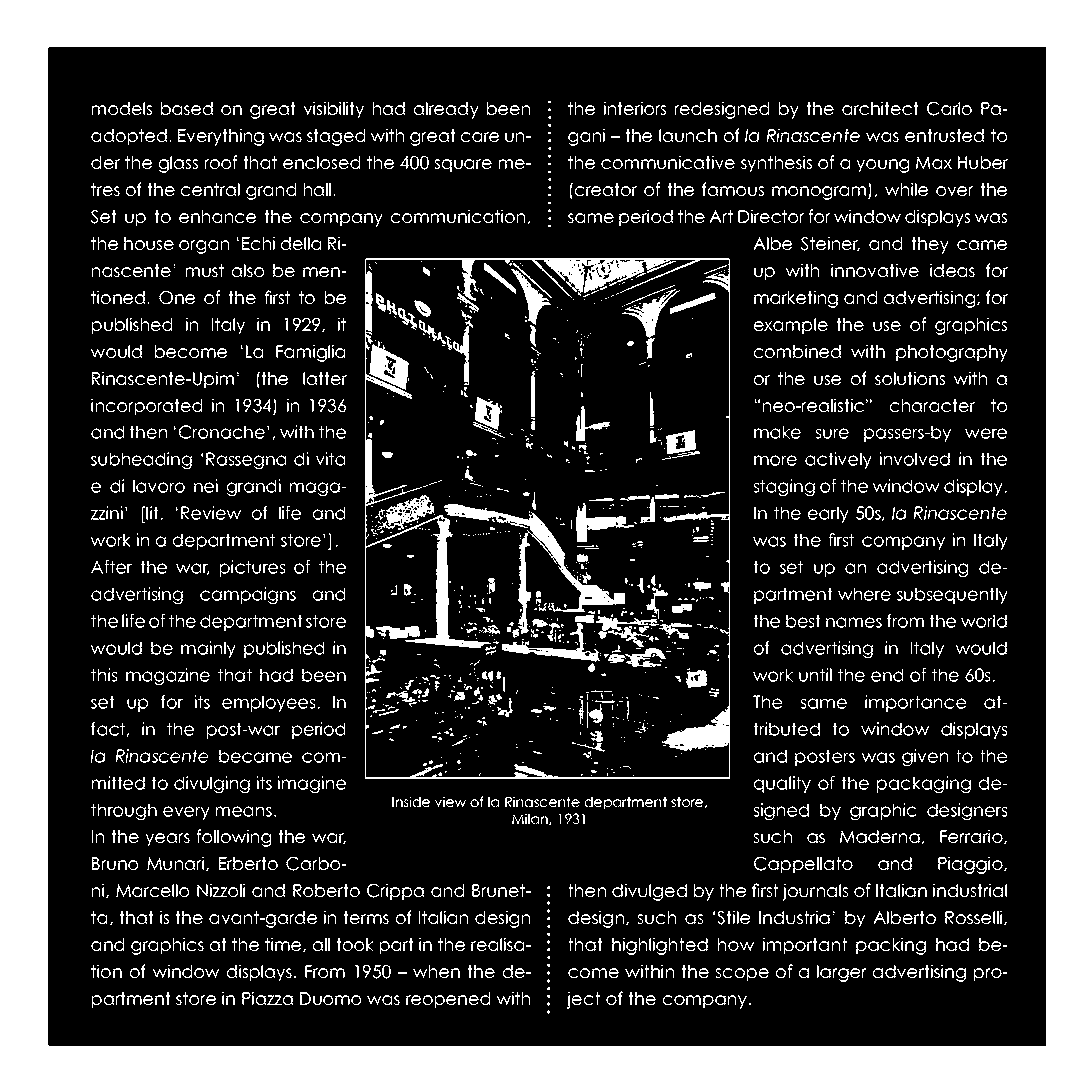 The width and height of the screenshot is (1092, 1092). Describe the element at coordinates (531, 819) in the screenshot. I see `Milan` at that location.
